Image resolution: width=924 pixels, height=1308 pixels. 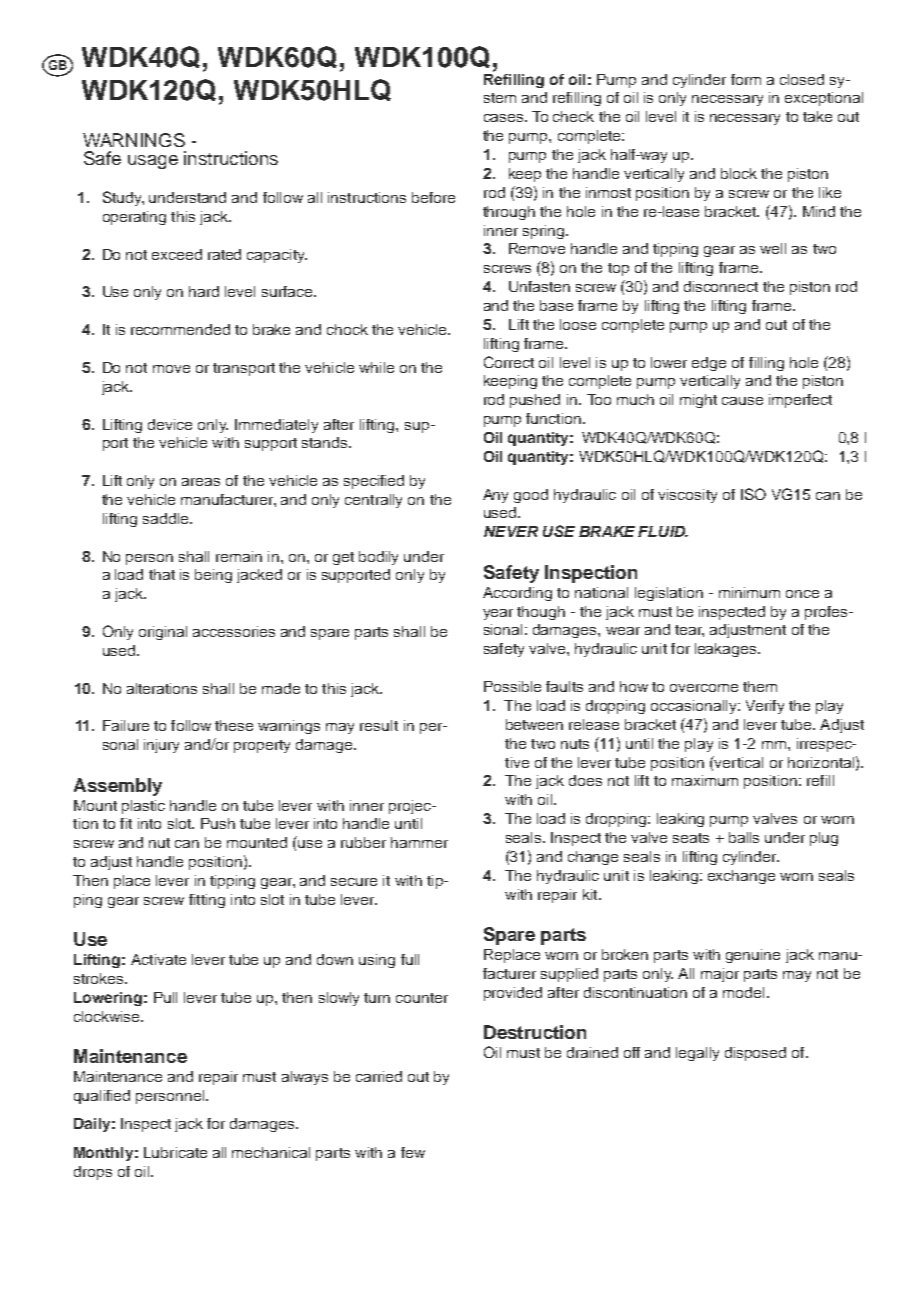 I want to click on edge, so click(x=709, y=364).
